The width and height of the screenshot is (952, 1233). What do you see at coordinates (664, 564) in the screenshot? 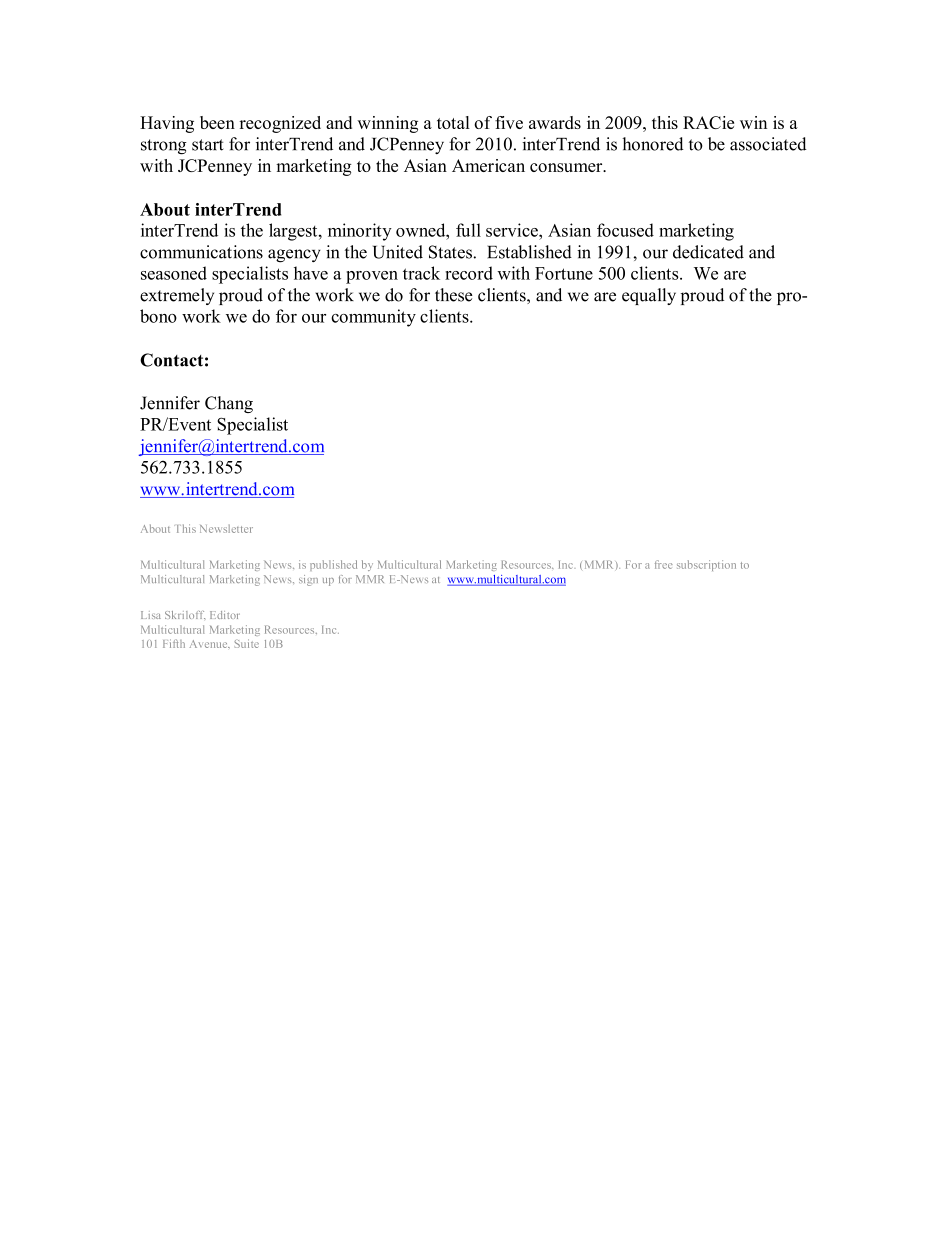
I see `free` at bounding box center [664, 564].
